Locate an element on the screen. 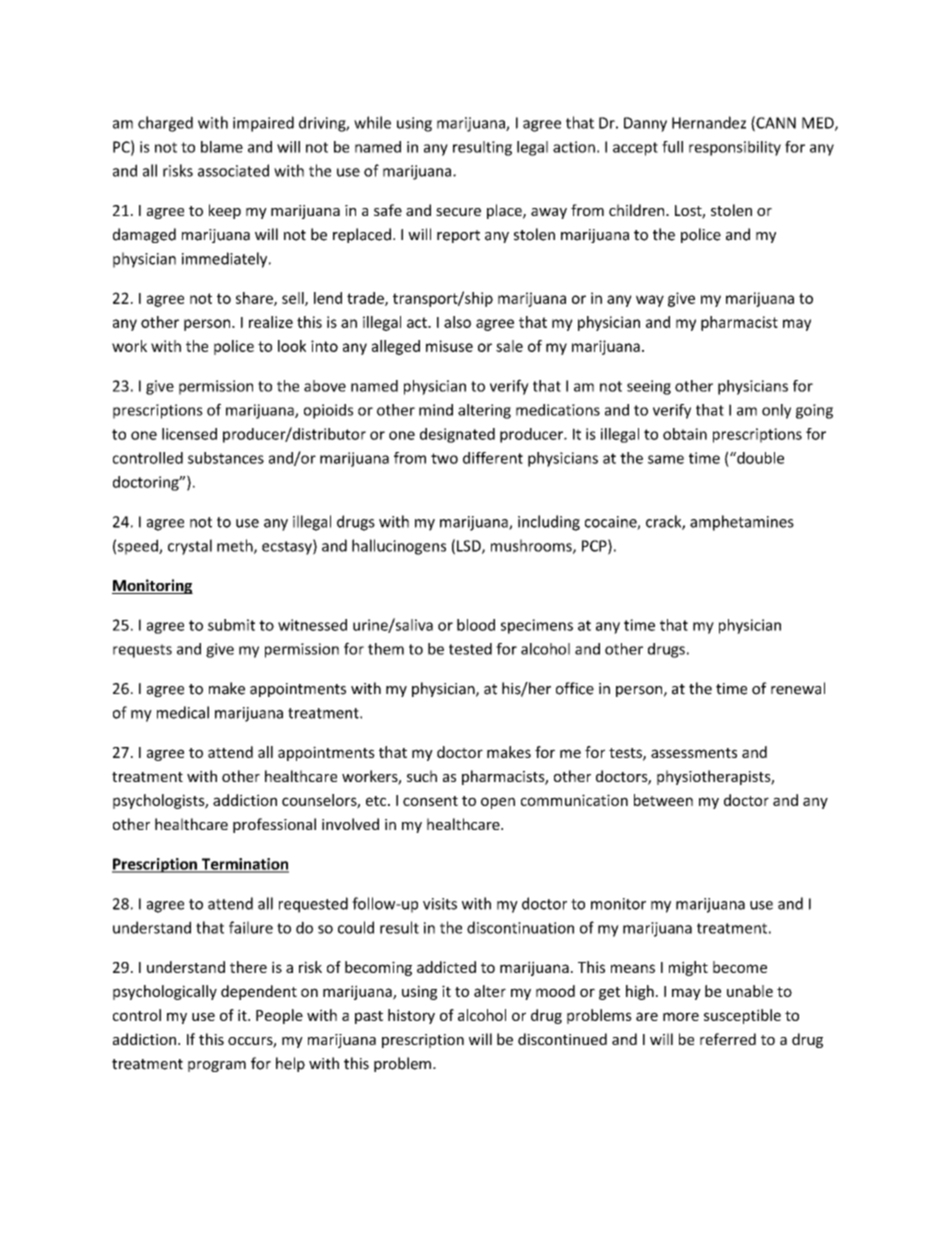 This screenshot has width=952, height=1233. responsibility is located at coordinates (735, 148).
